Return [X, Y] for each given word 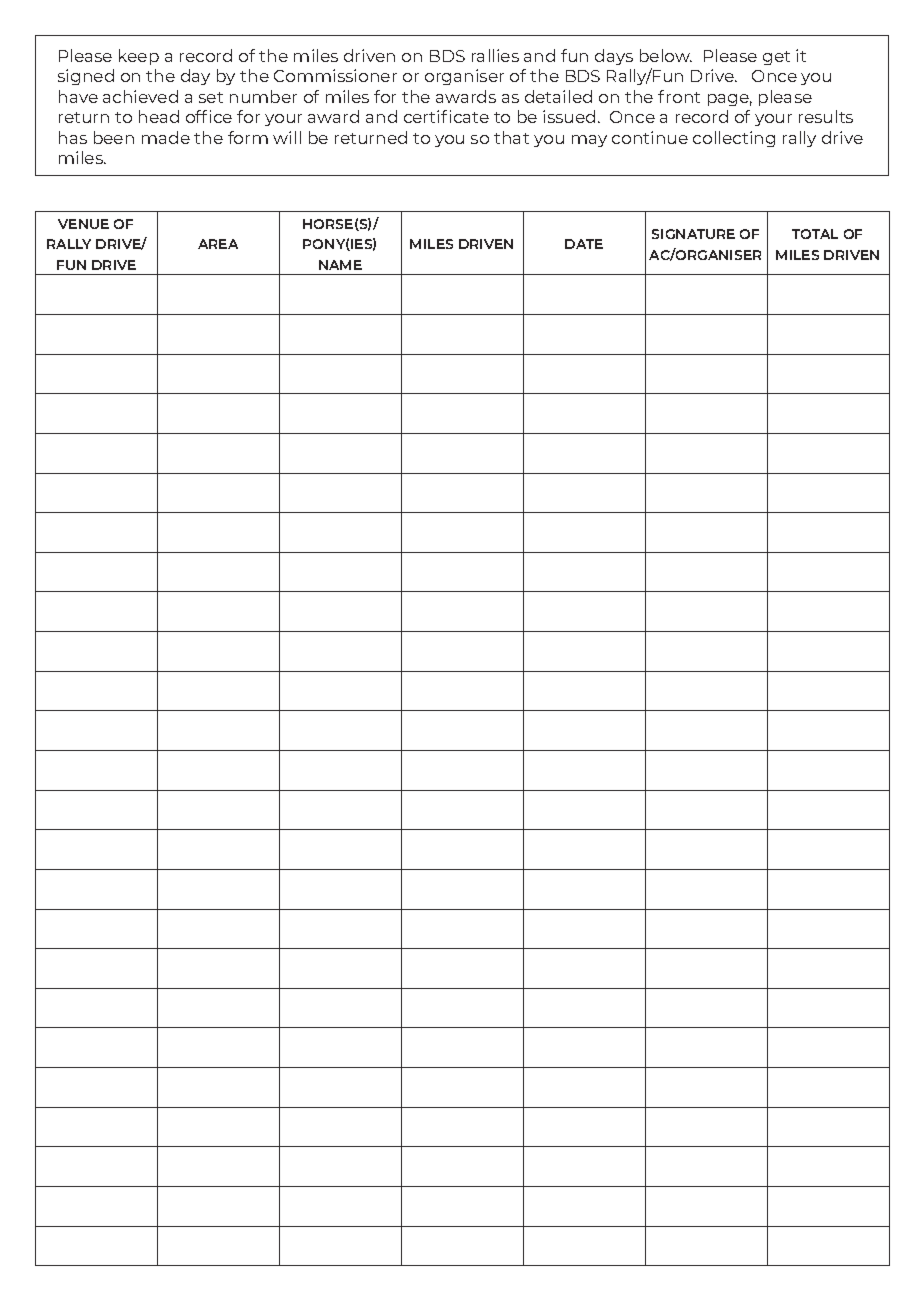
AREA [218, 244]
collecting [734, 139]
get [776, 58]
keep [139, 57]
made [166, 137]
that [511, 137]
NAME [340, 265]
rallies [495, 55]
